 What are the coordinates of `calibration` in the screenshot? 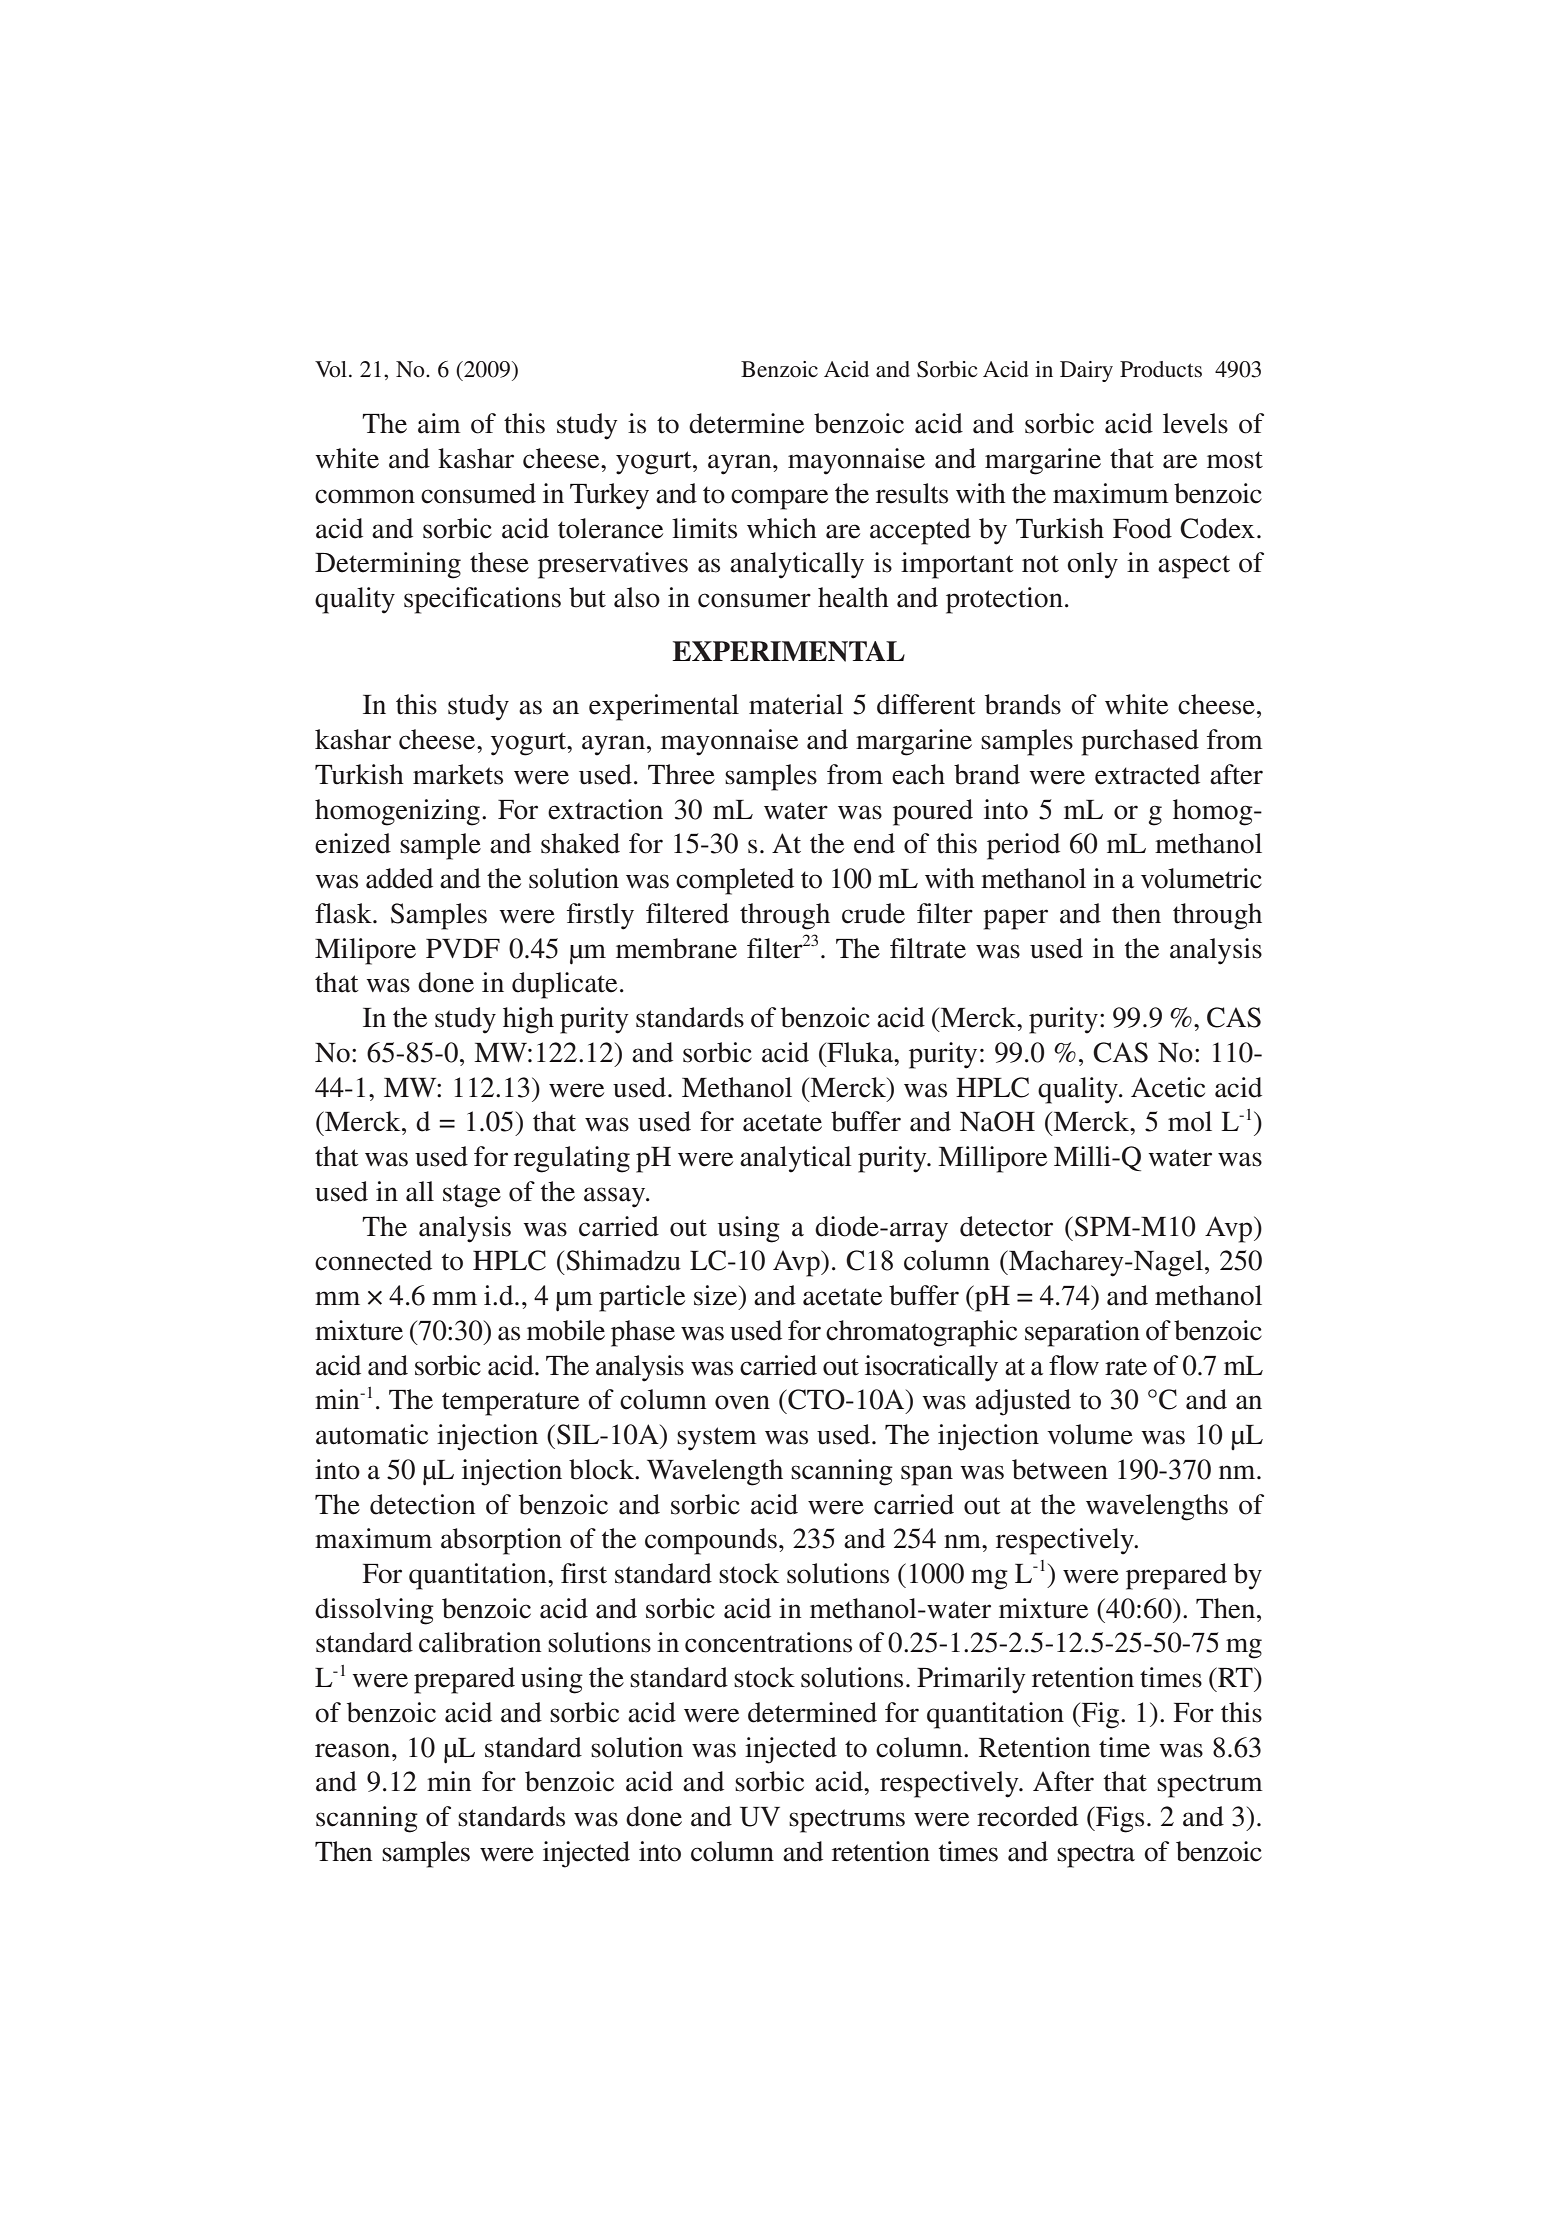 It's located at (480, 1642).
